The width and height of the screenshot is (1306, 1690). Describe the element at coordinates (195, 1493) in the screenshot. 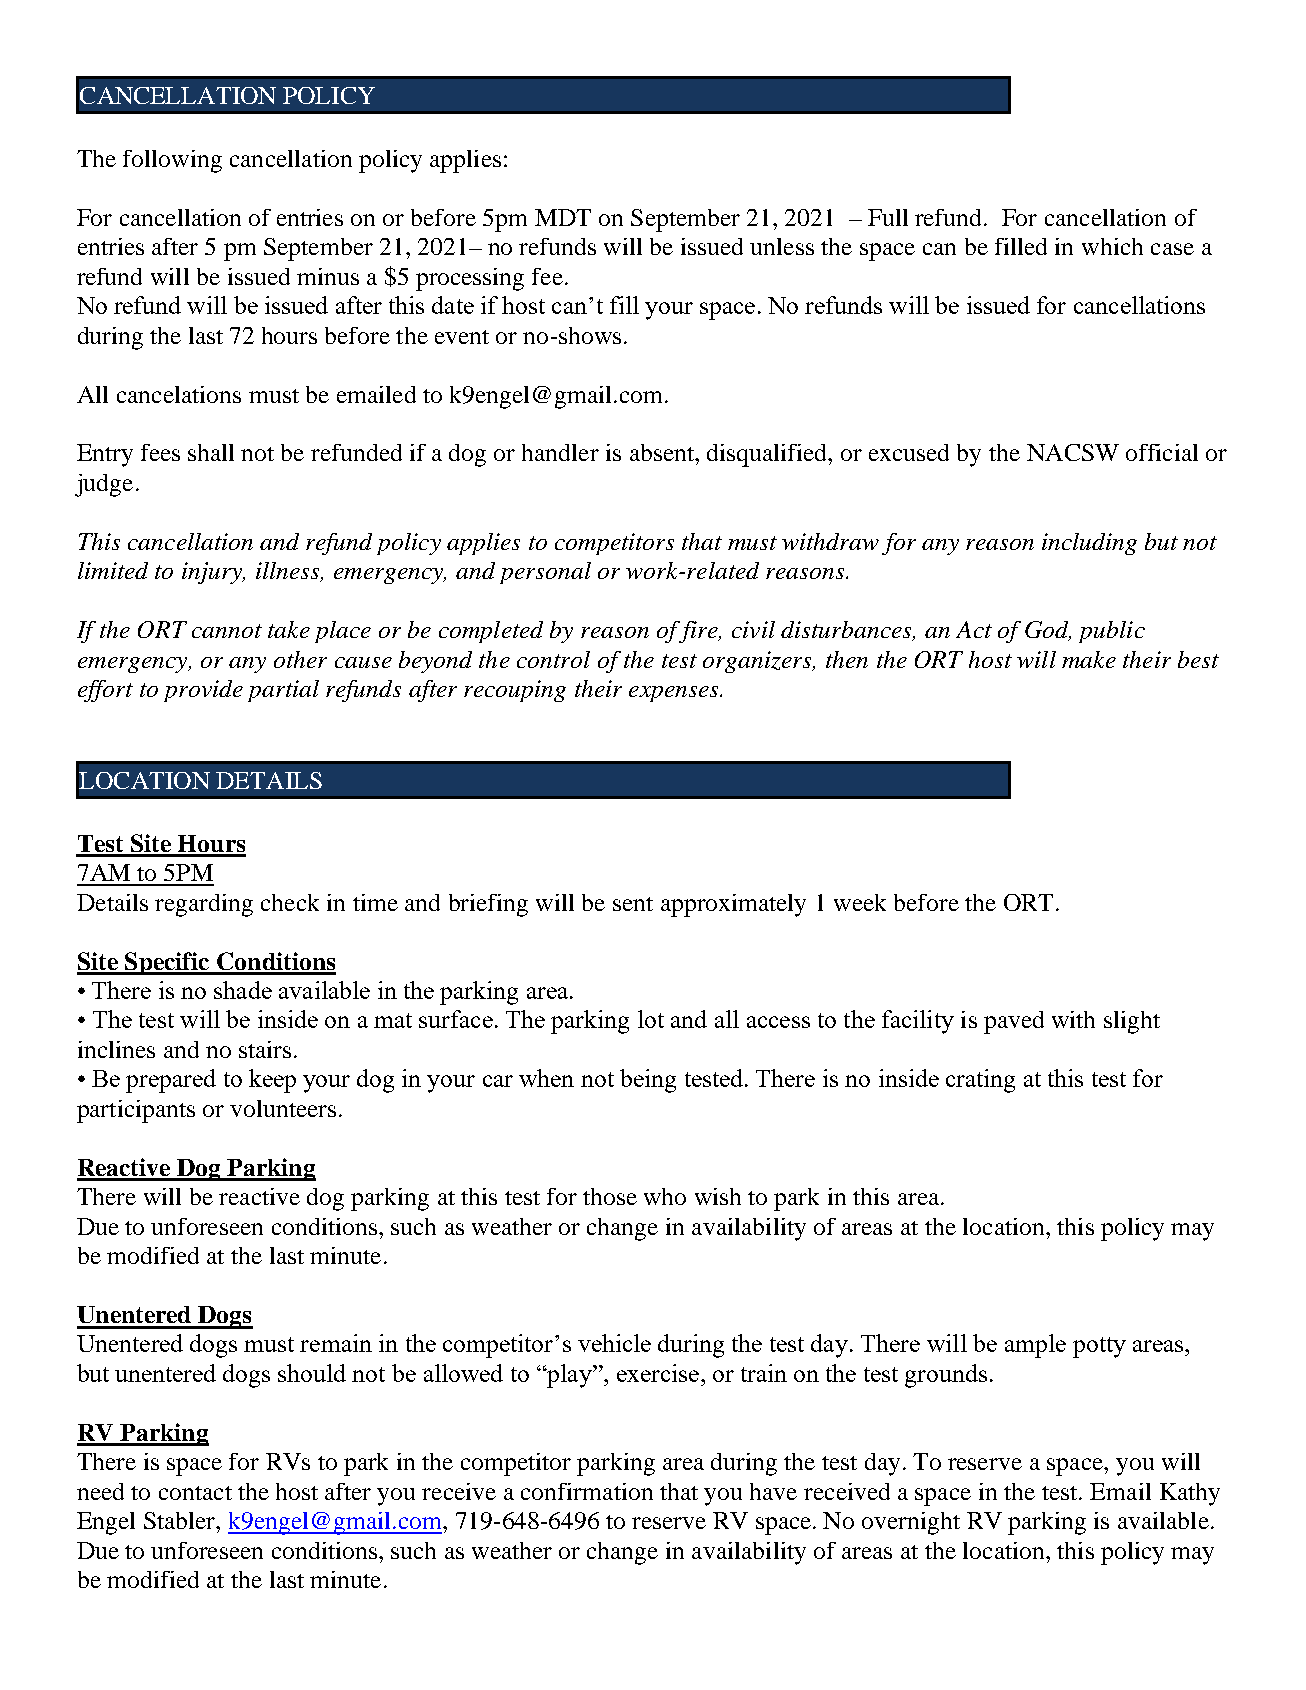

I see `contact` at that location.
